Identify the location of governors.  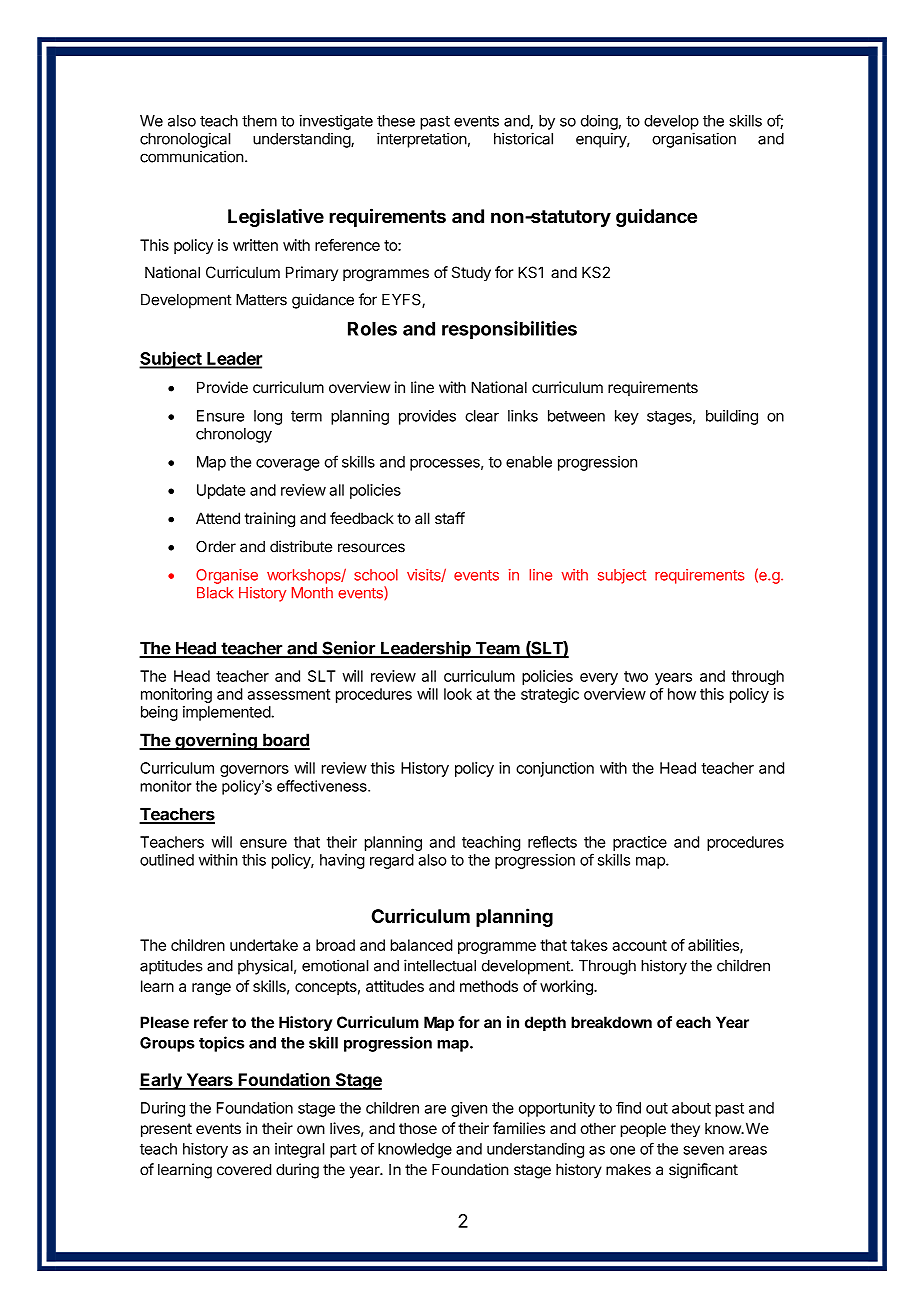
(254, 771).
